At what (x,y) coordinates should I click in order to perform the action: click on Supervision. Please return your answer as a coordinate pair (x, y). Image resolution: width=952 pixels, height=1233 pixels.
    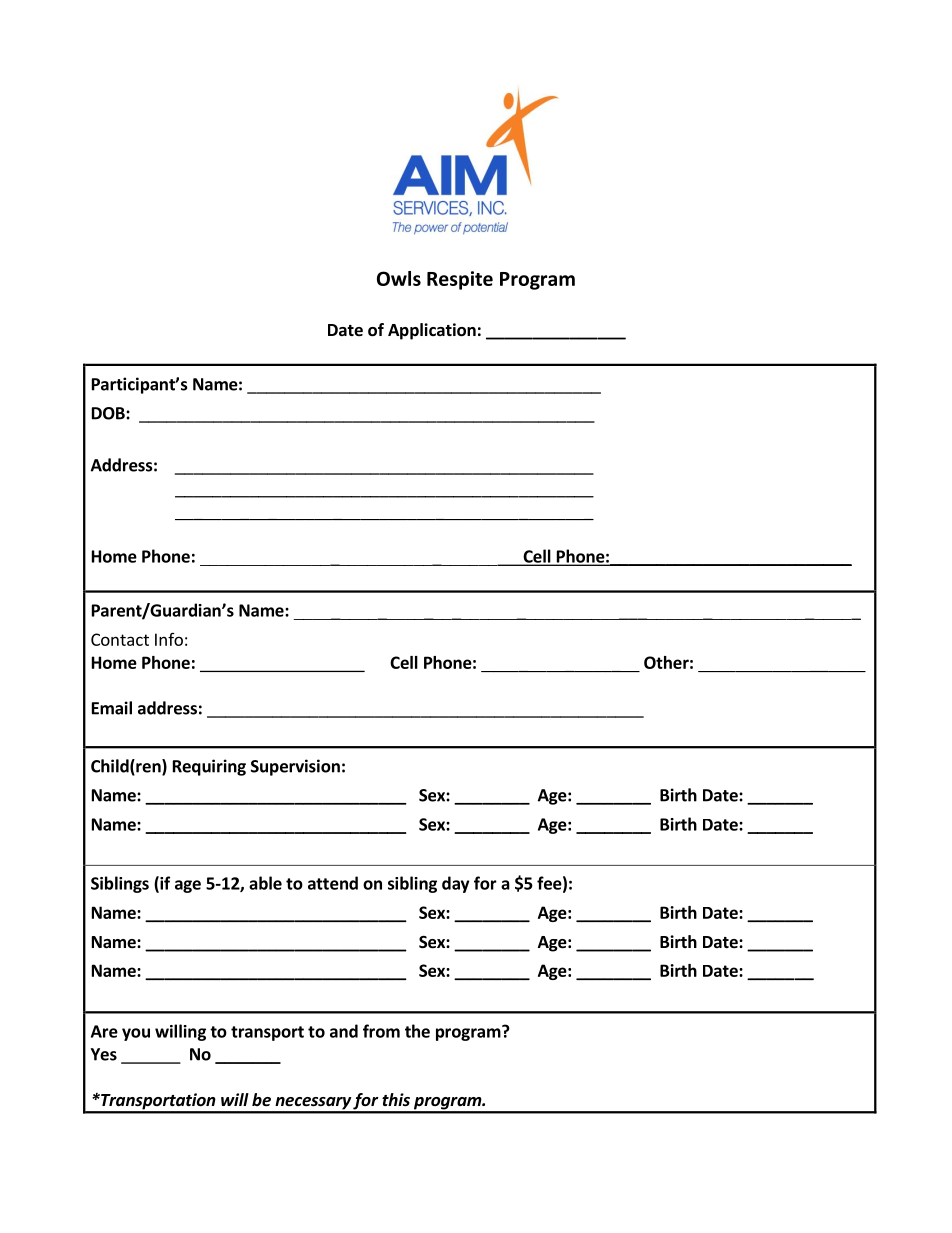
    Looking at the image, I should click on (295, 767).
